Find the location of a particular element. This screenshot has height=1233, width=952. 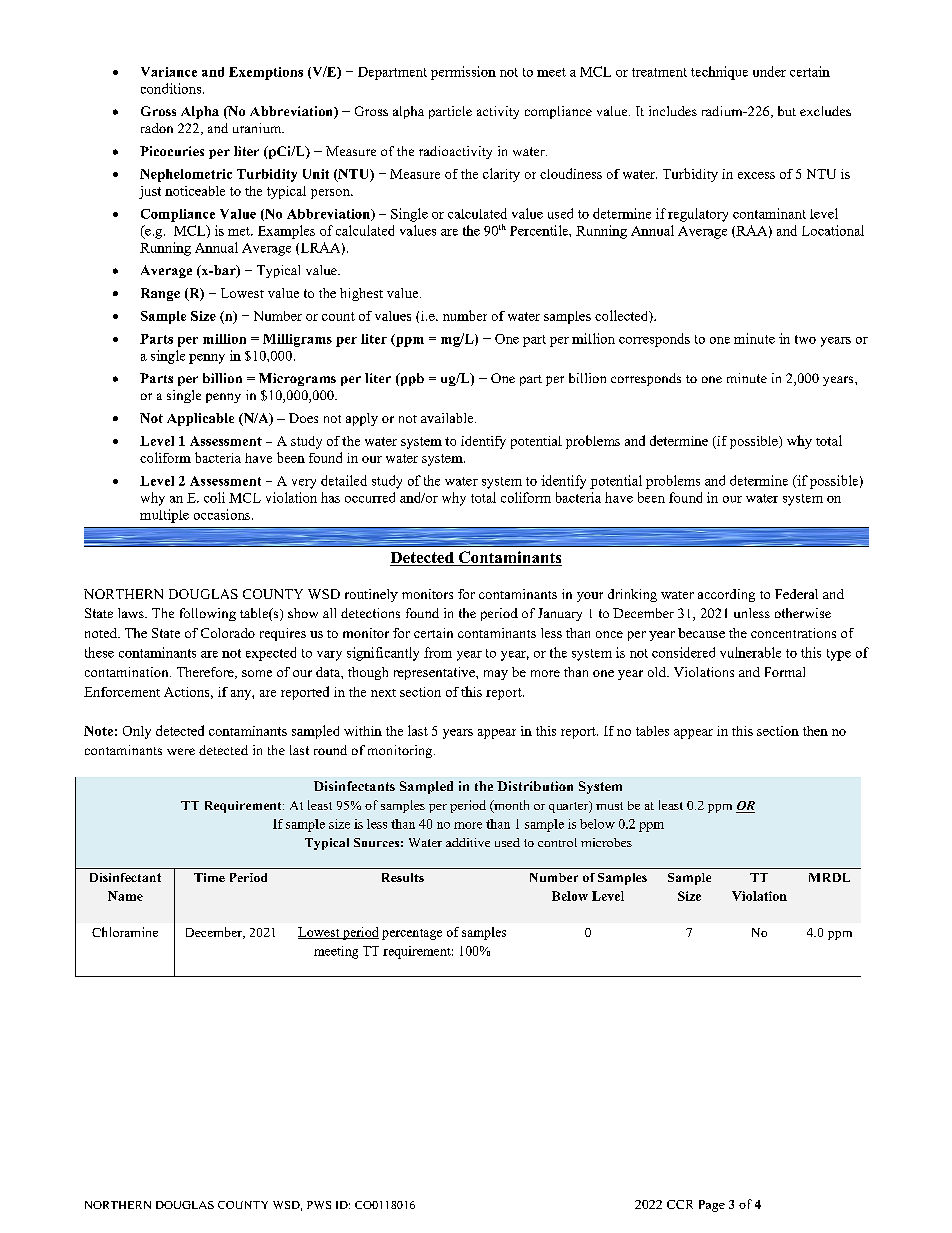

permission is located at coordinates (463, 73).
